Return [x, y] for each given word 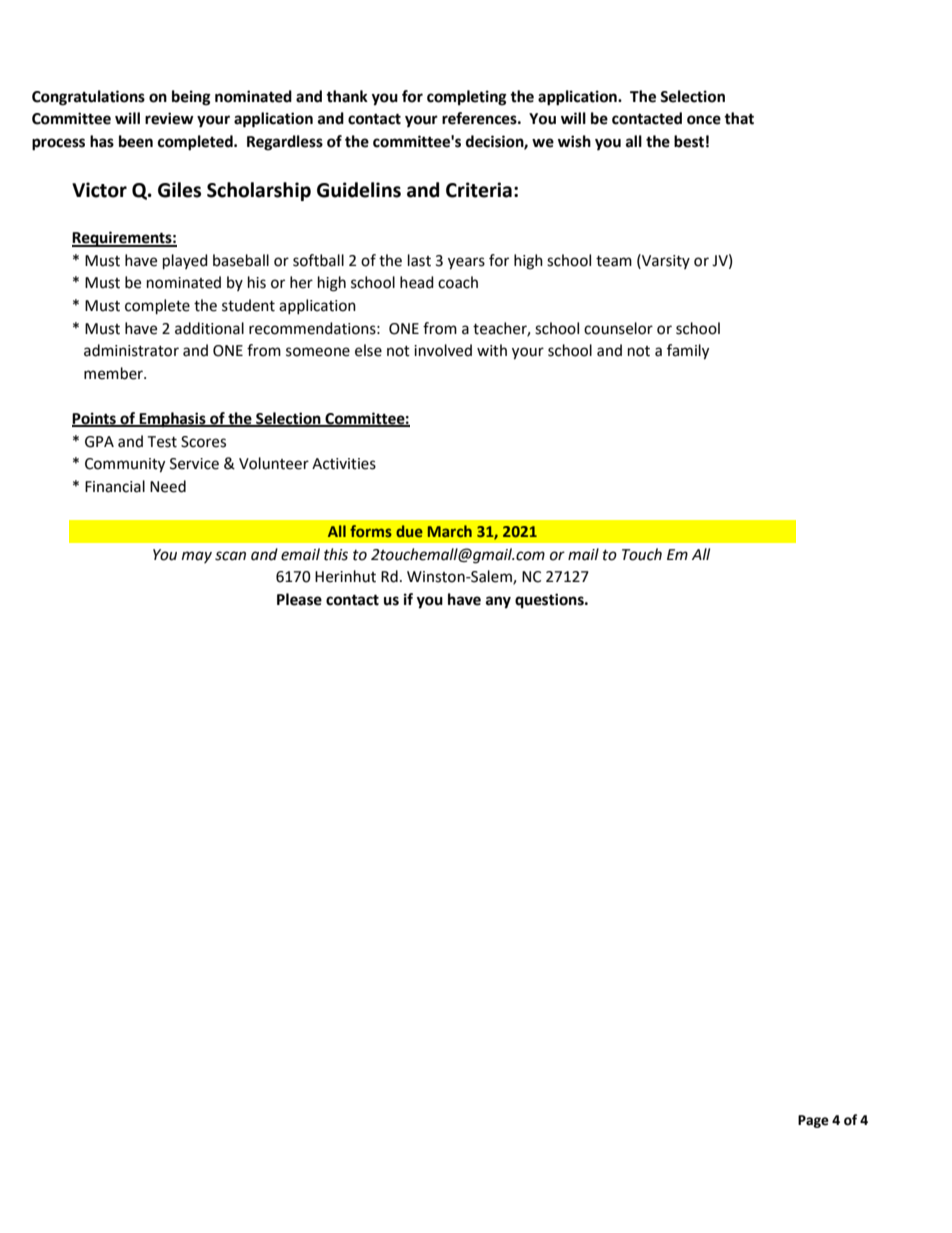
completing [467, 98]
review [169, 118]
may [197, 557]
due [409, 531]
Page [813, 1121]
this [336, 554]
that [739, 118]
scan [230, 556]
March [450, 531]
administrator [131, 350]
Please [299, 599]
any [498, 602]
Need [168, 486]
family [688, 352]
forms [371, 531]
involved [443, 350]
